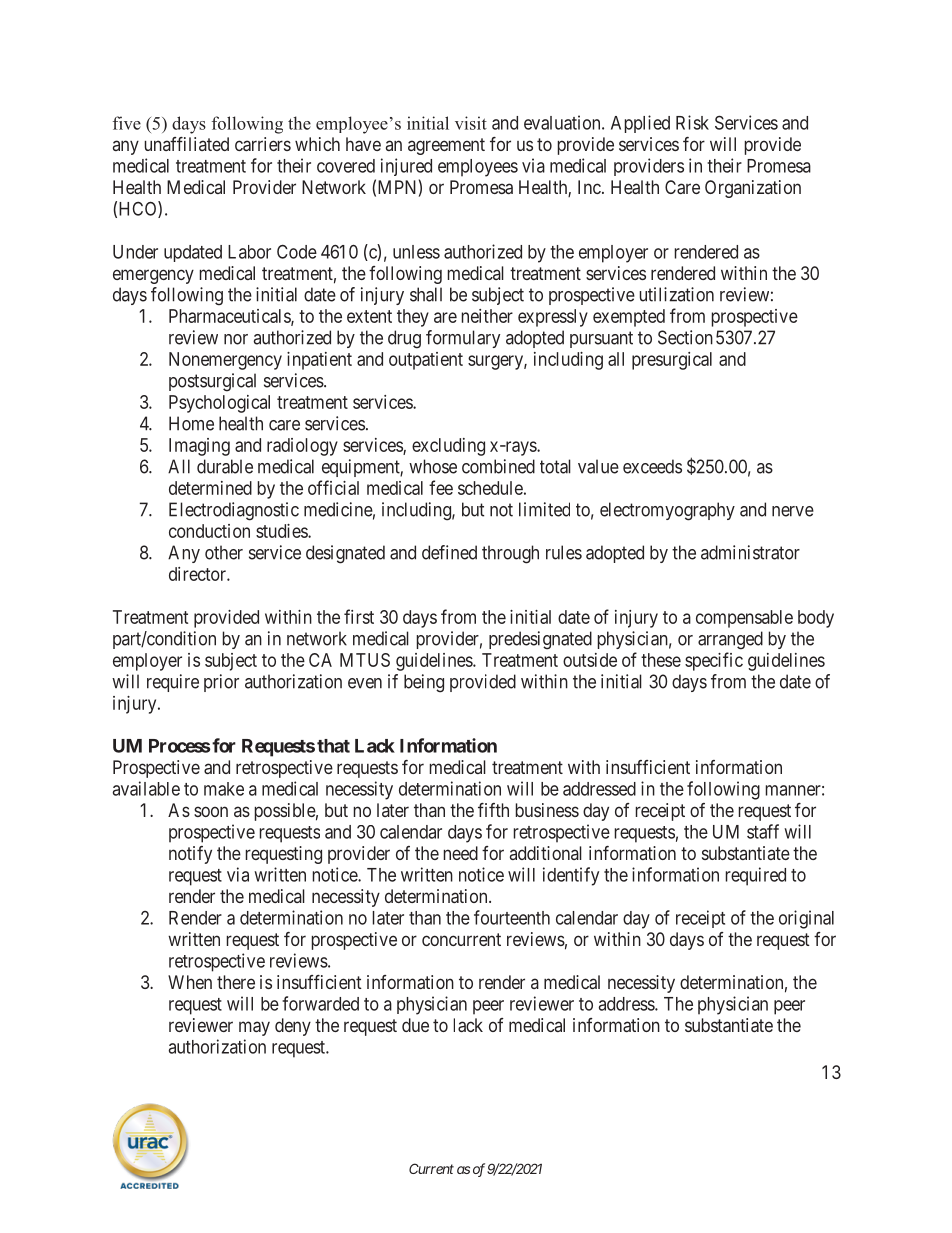  Describe the element at coordinates (448, 447) in the screenshot. I see `excluding` at that location.
